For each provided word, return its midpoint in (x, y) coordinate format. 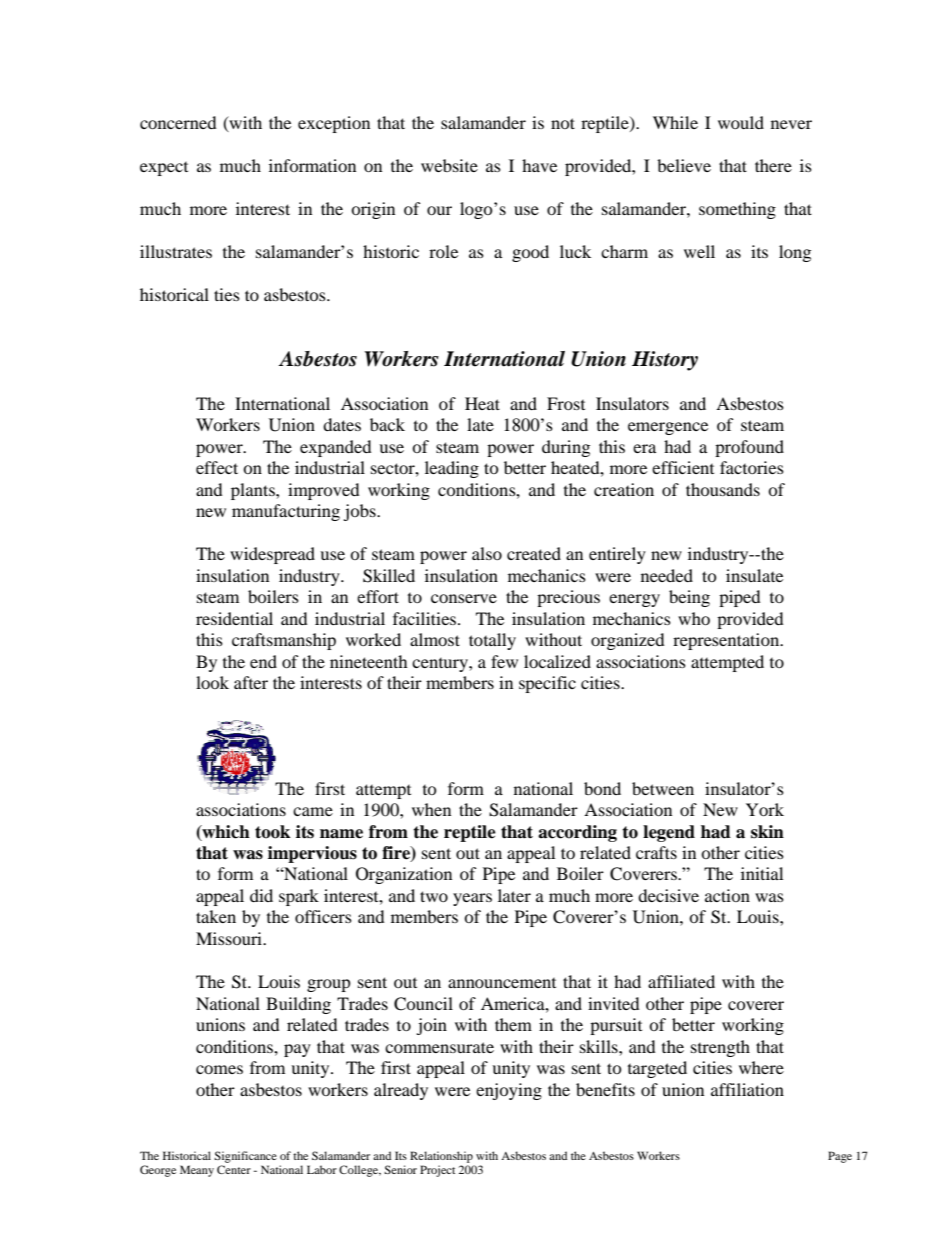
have (539, 165)
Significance (245, 1157)
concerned (178, 122)
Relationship (441, 1157)
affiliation (747, 1089)
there (773, 165)
